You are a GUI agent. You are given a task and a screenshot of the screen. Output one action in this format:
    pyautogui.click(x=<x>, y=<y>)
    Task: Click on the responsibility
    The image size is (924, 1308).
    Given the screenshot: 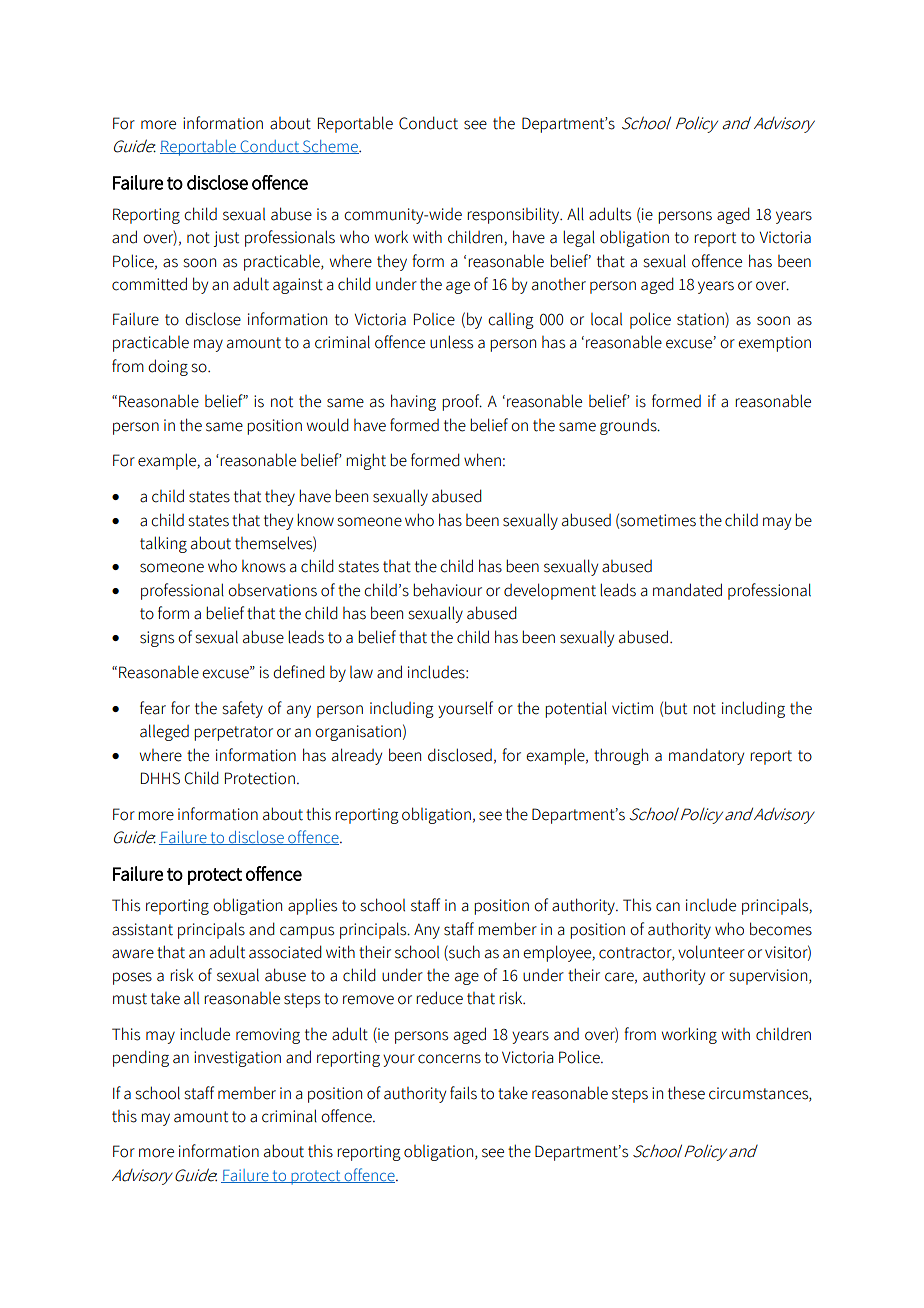 What is the action you would take?
    pyautogui.click(x=514, y=215)
